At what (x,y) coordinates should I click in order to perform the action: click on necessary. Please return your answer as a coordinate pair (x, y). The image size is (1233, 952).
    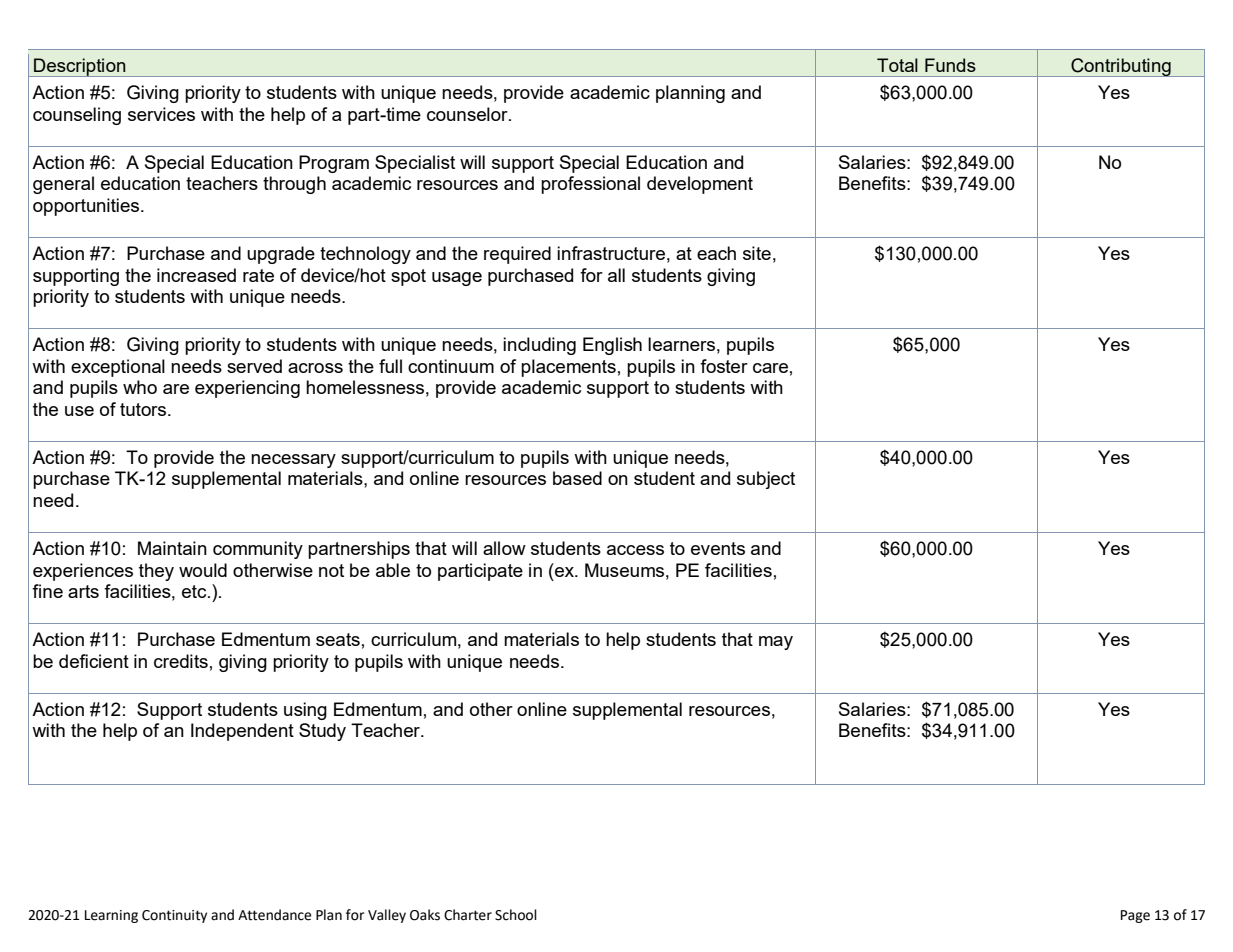
    Looking at the image, I should click on (293, 461).
